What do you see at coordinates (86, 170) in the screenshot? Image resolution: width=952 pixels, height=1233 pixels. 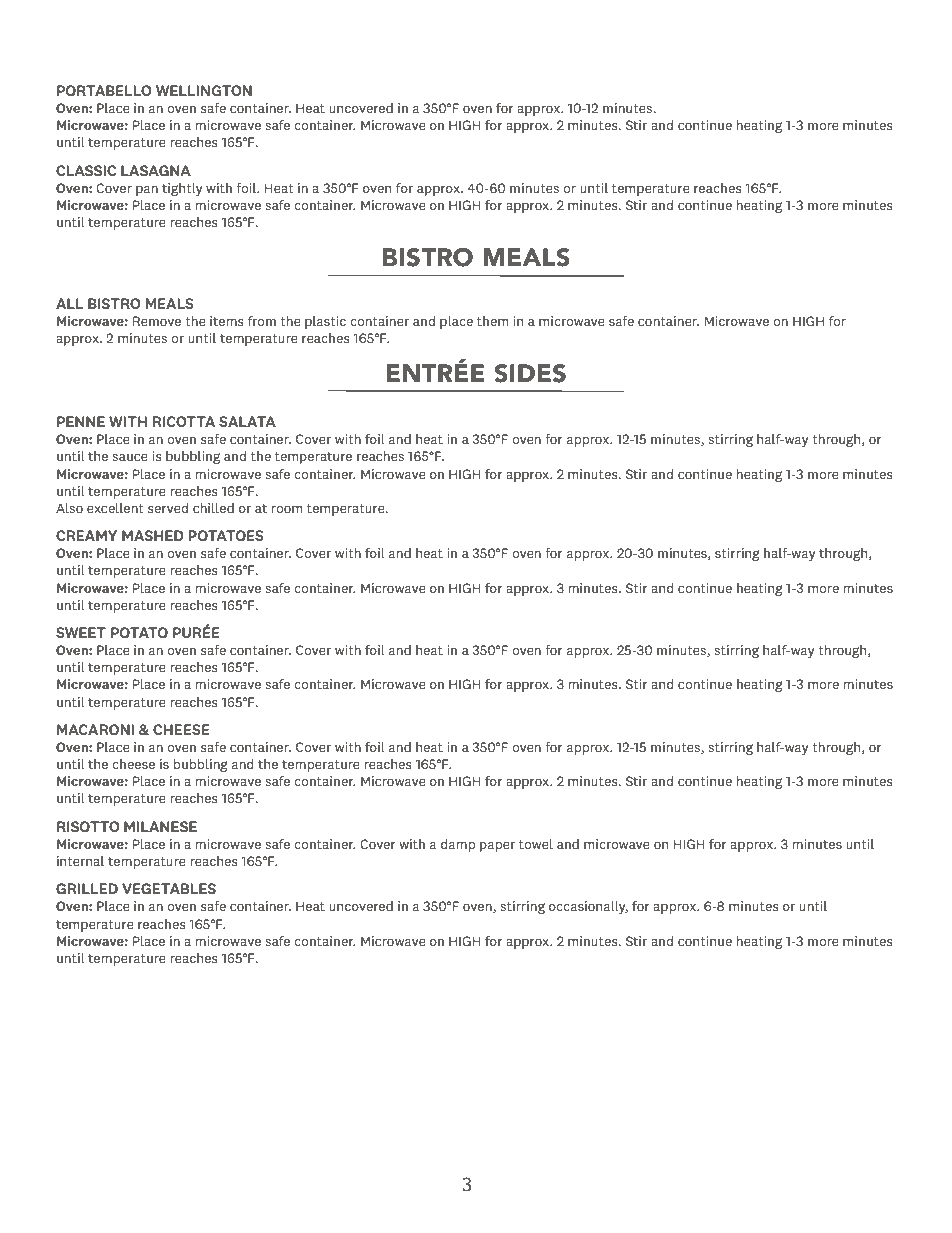 I see `CLASSIC` at bounding box center [86, 170].
